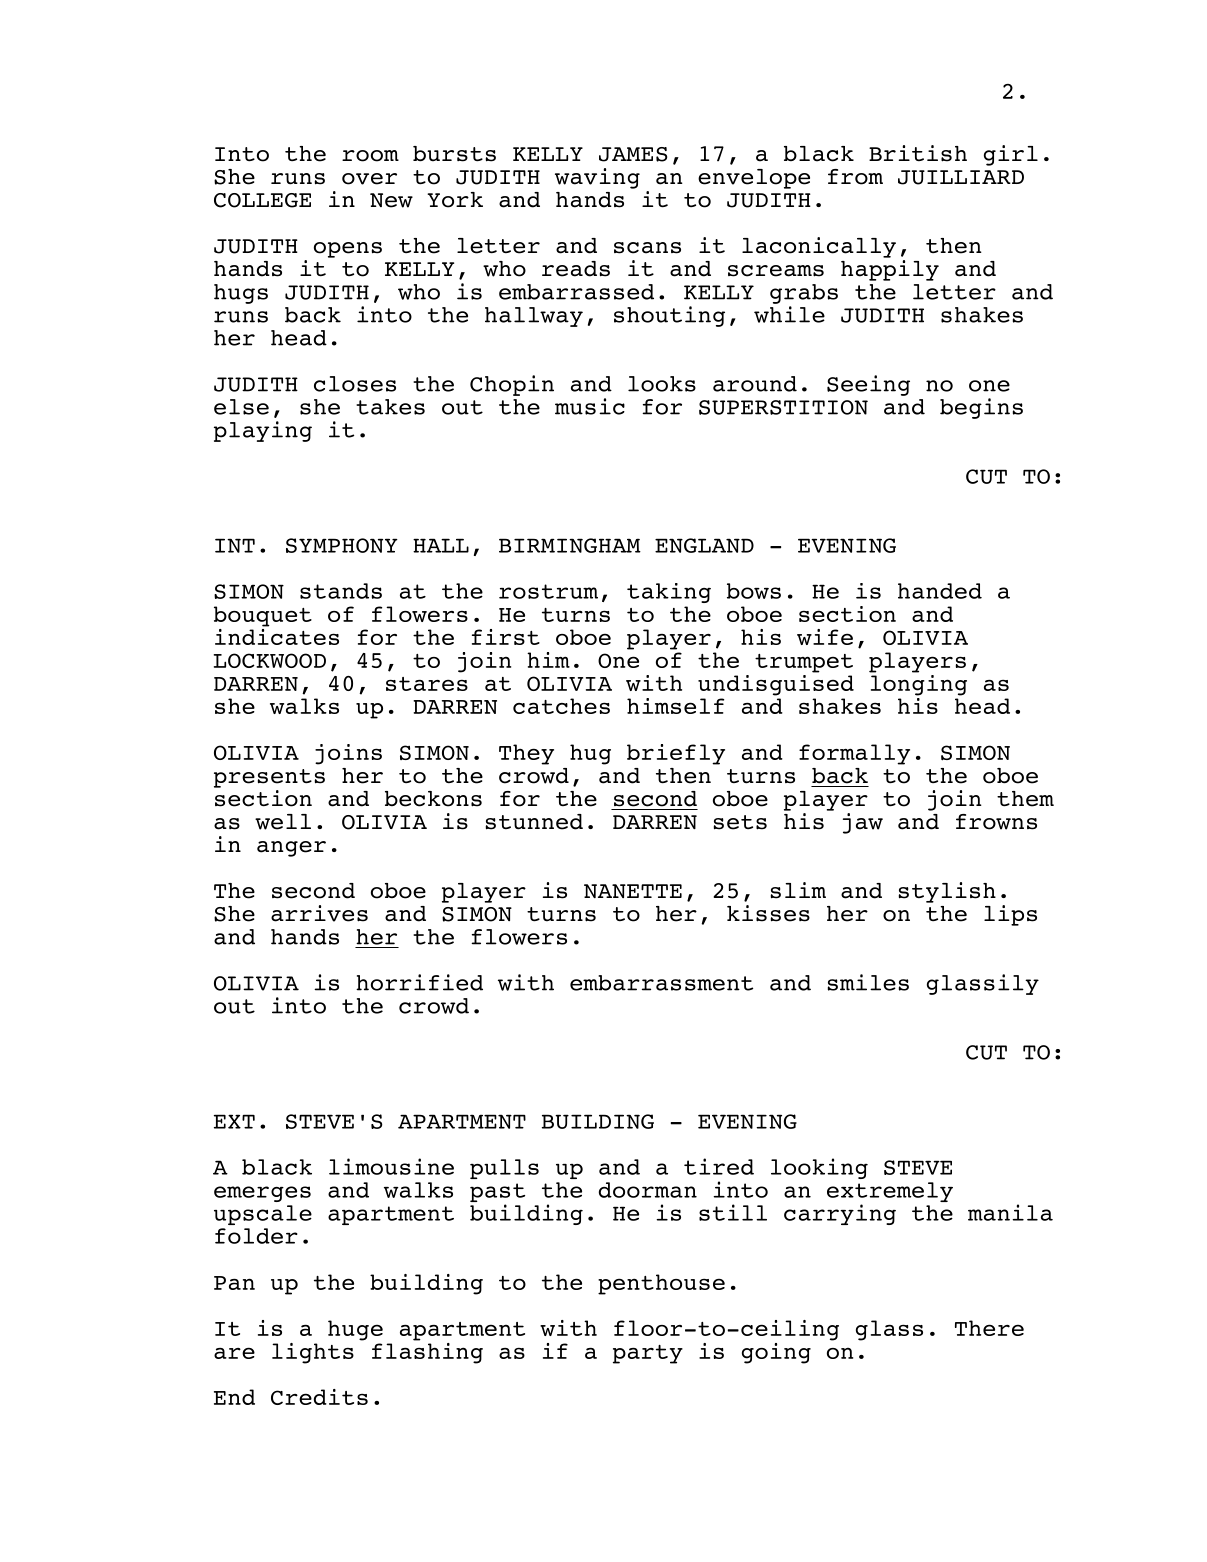 This document has width=1207, height=1562. I want to click on lights, so click(313, 1353).
